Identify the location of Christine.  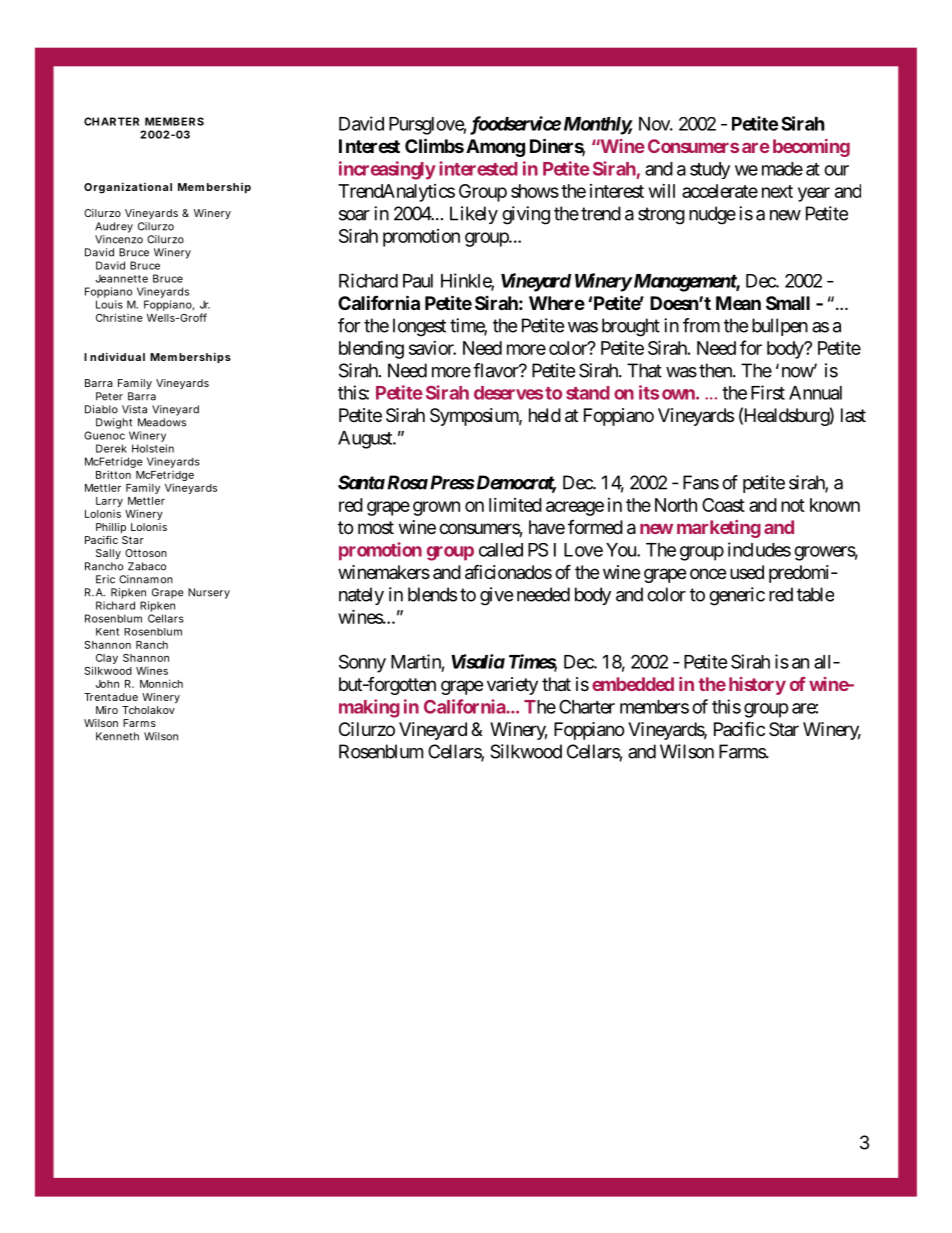
(119, 317).
